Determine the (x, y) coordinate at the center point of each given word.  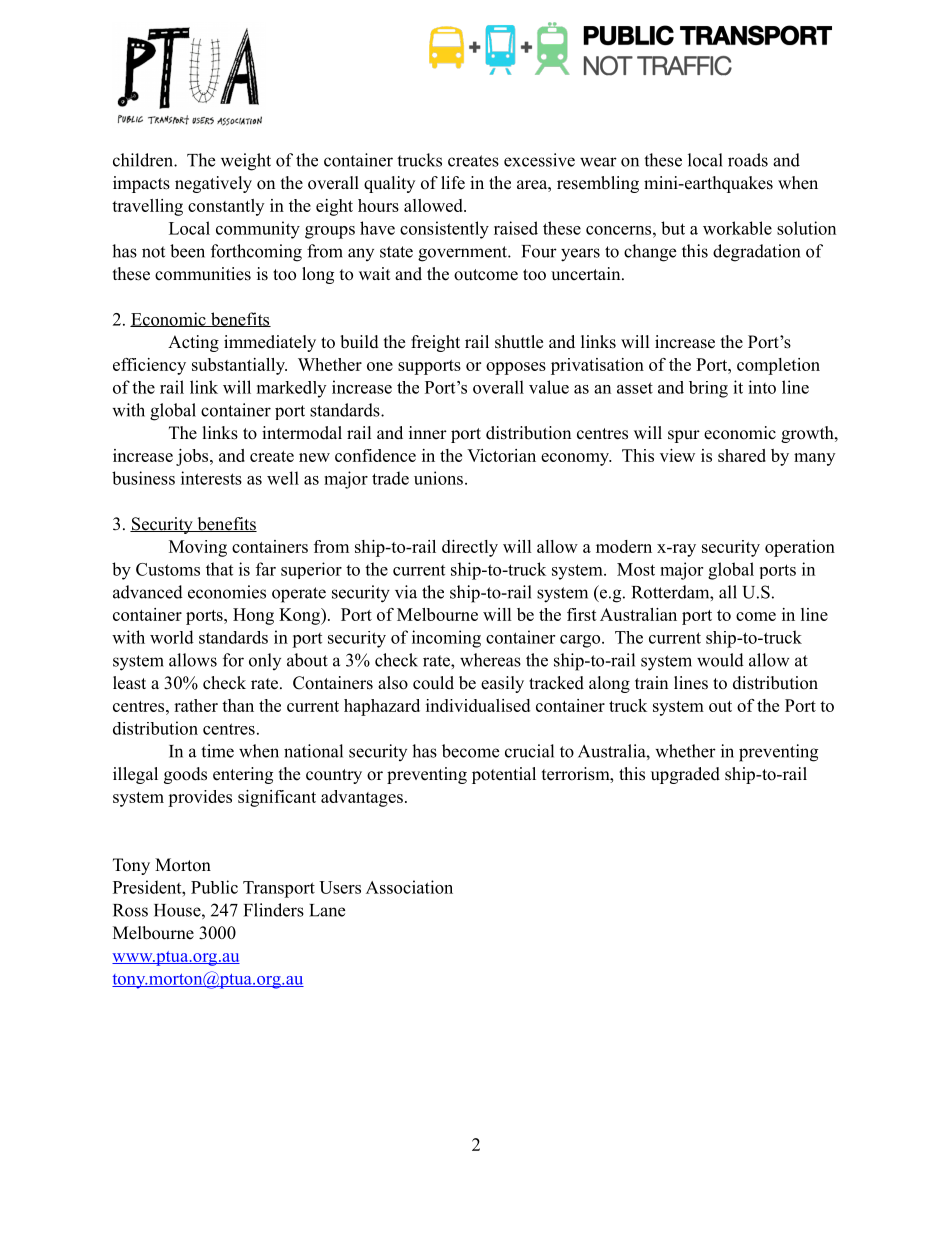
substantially (239, 366)
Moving (198, 548)
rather (196, 705)
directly (470, 548)
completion (778, 366)
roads (748, 160)
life (453, 183)
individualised (478, 705)
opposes (516, 368)
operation (800, 548)
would (720, 660)
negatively (213, 184)
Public (214, 887)
